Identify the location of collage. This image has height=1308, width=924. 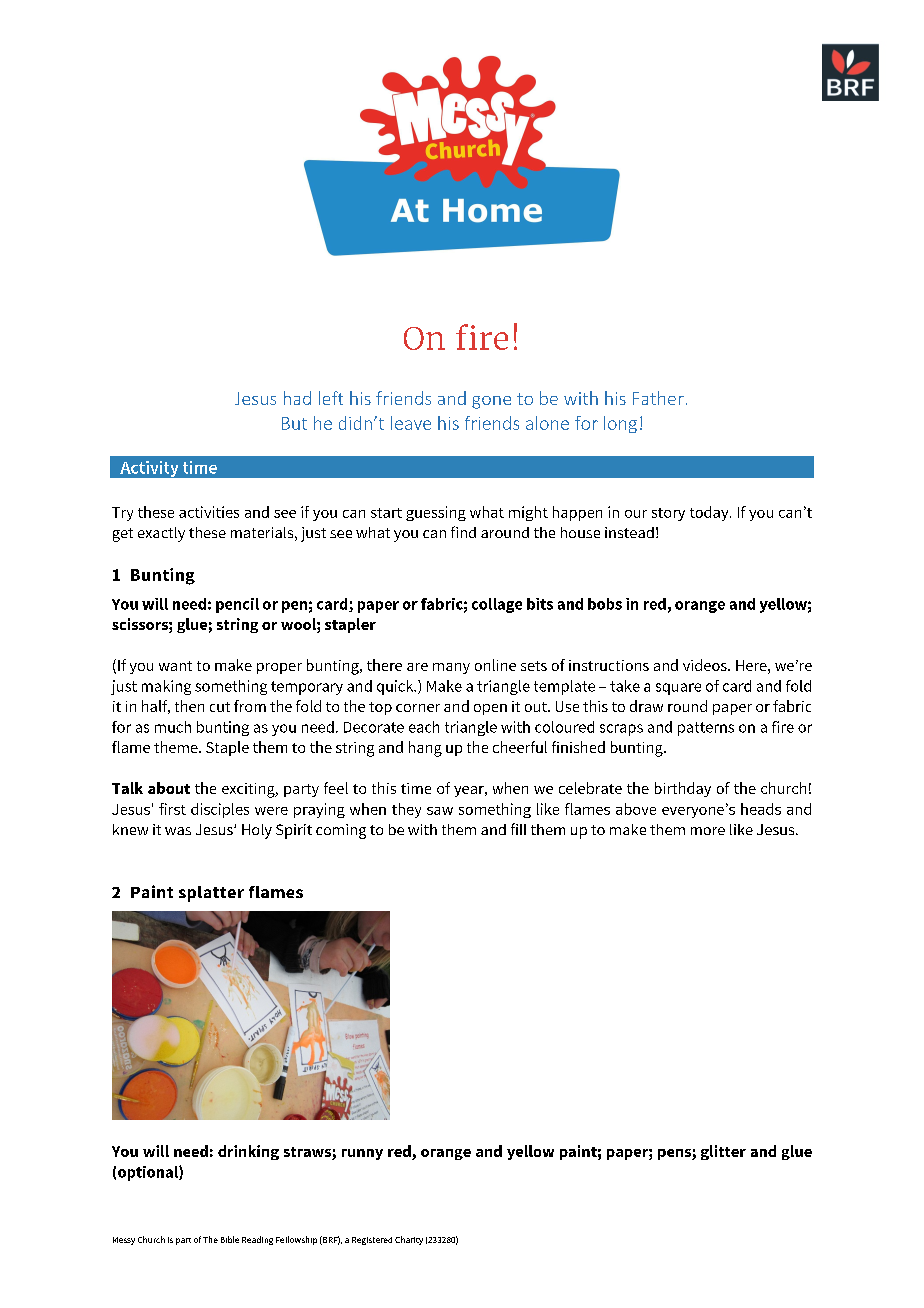
(497, 605).
